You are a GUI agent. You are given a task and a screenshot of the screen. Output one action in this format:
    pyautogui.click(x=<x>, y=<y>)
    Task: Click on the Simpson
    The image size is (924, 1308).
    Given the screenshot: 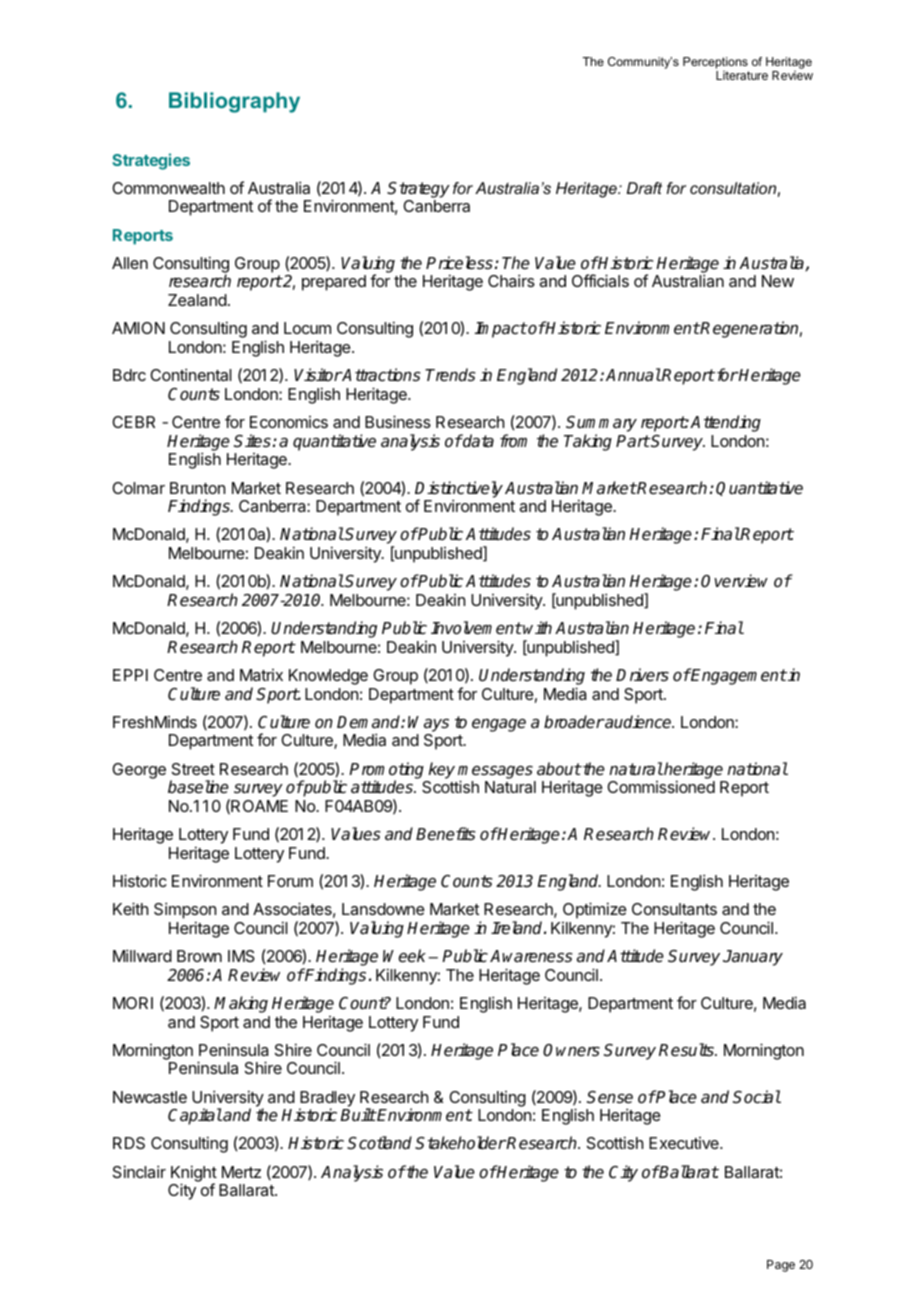 What is the action you would take?
    pyautogui.click(x=185, y=912)
